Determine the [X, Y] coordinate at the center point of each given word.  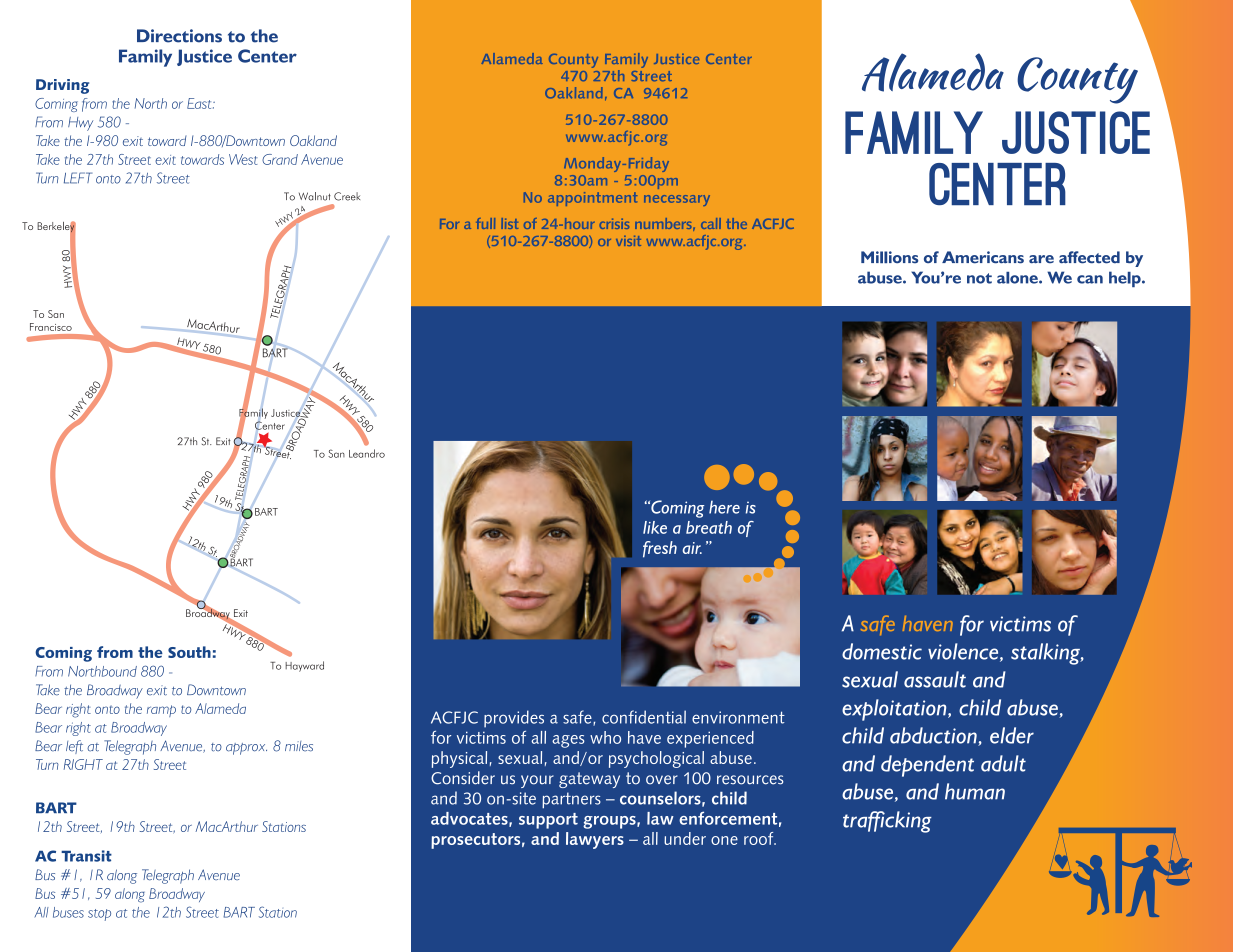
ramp [161, 711]
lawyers [595, 840]
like [655, 527]
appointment [592, 199]
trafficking [887, 822]
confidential [644, 717]
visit [628, 241]
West [243, 159]
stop [99, 915]
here [724, 507]
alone [1018, 278]
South [189, 652]
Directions [179, 36]
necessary [677, 200]
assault [935, 679]
